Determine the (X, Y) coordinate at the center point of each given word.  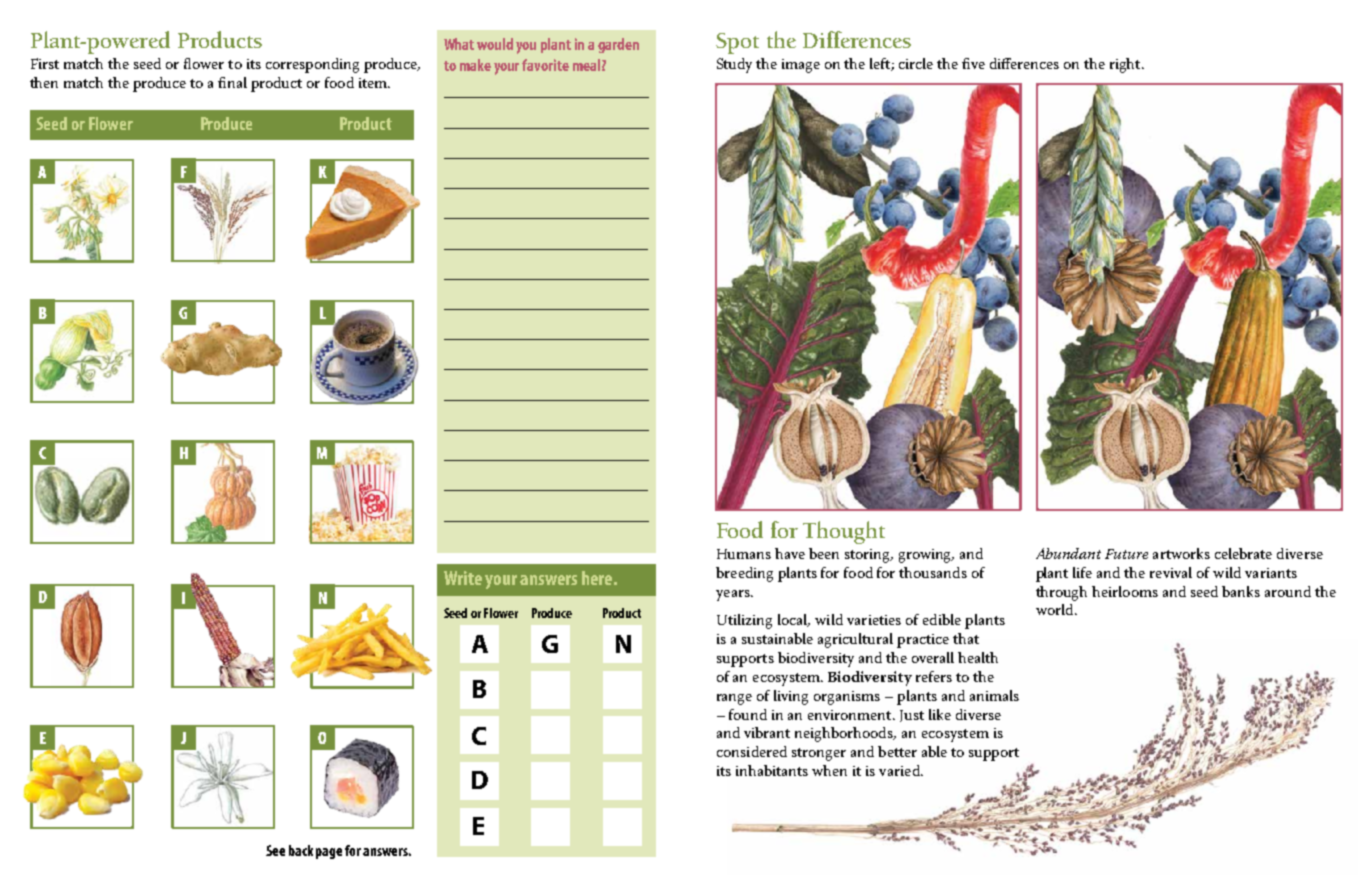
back (301, 850)
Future (1126, 554)
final (232, 82)
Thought (844, 532)
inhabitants (772, 770)
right (1126, 65)
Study (734, 65)
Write (463, 578)
